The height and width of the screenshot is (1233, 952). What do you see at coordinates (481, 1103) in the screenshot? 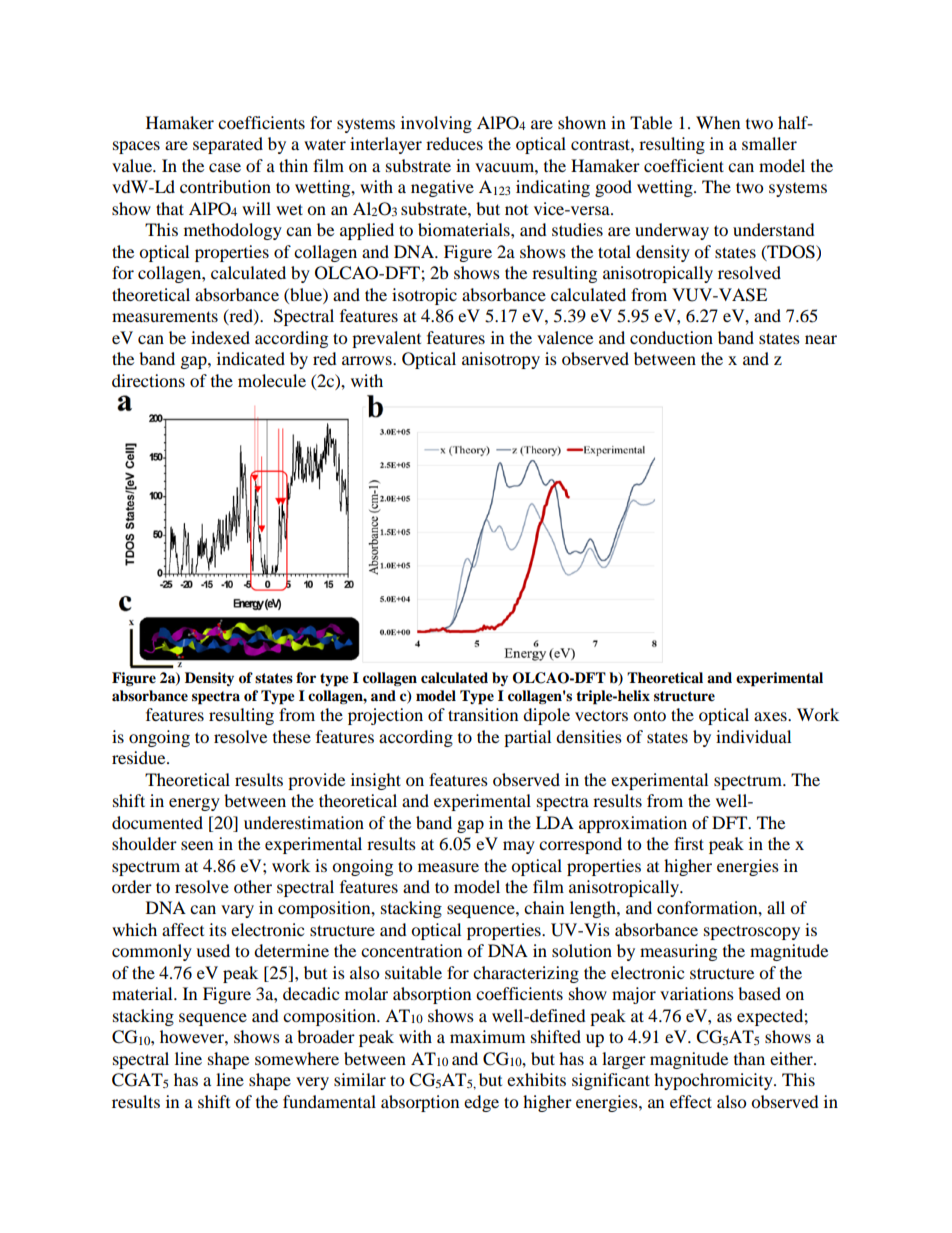
I see `edge` at bounding box center [481, 1103].
